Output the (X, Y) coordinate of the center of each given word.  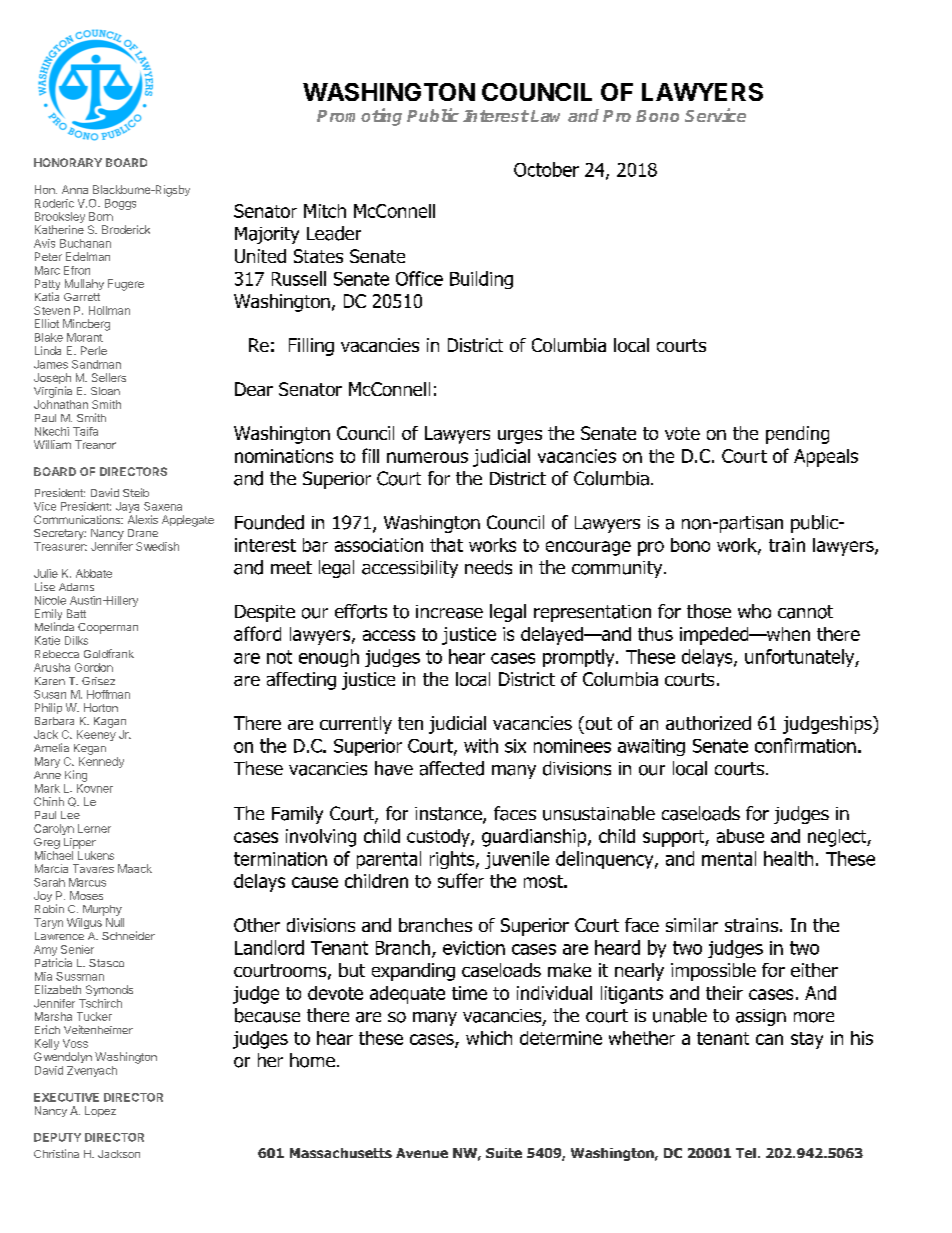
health (788, 858)
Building (481, 280)
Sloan (105, 391)
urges (520, 437)
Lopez (100, 1111)
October (546, 169)
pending (797, 435)
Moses (86, 895)
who (754, 611)
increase (449, 612)
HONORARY (68, 162)
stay (807, 1040)
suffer (461, 880)
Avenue (422, 1153)
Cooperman (108, 628)
